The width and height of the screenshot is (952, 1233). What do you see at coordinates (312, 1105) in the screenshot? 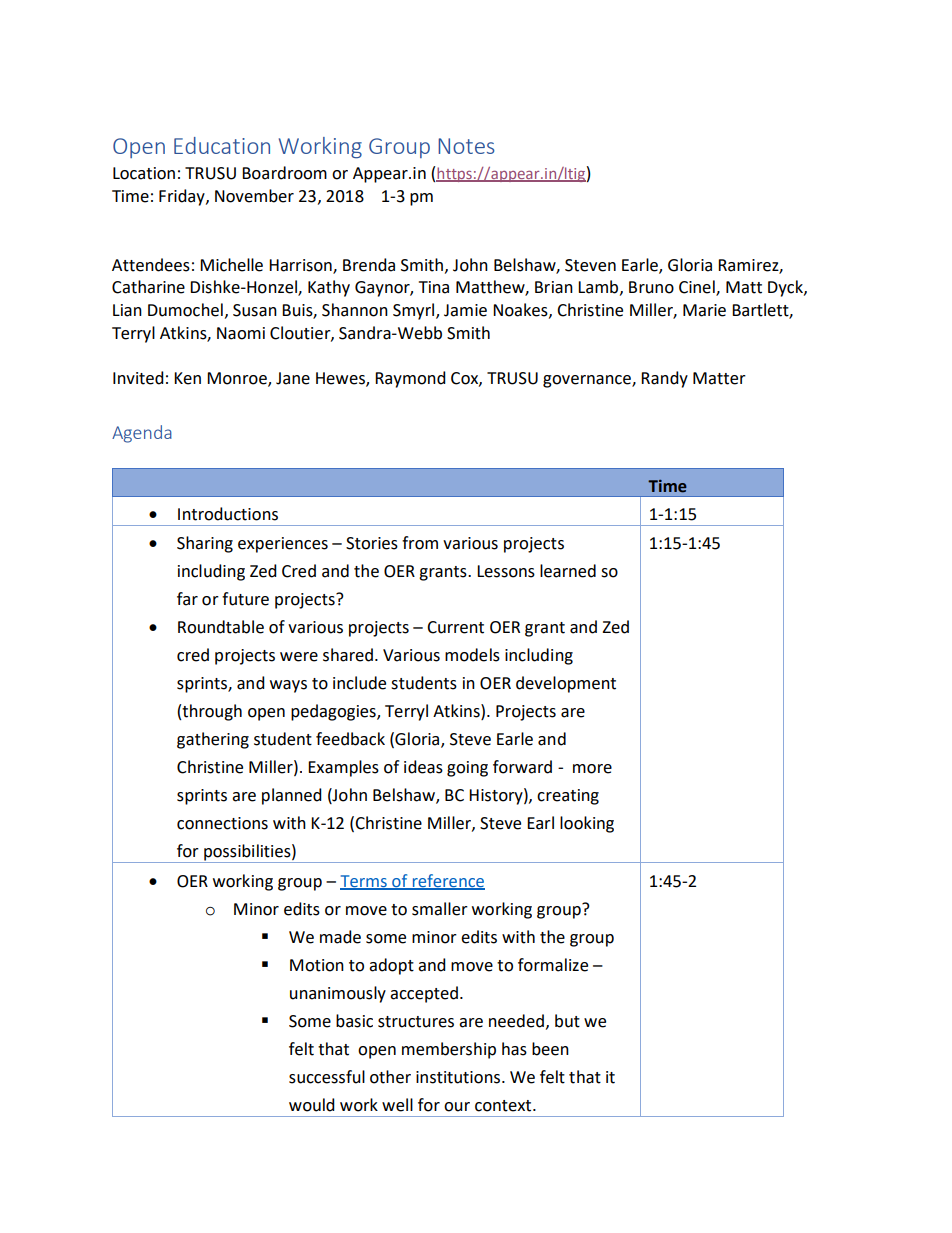
I see `would` at bounding box center [312, 1105].
